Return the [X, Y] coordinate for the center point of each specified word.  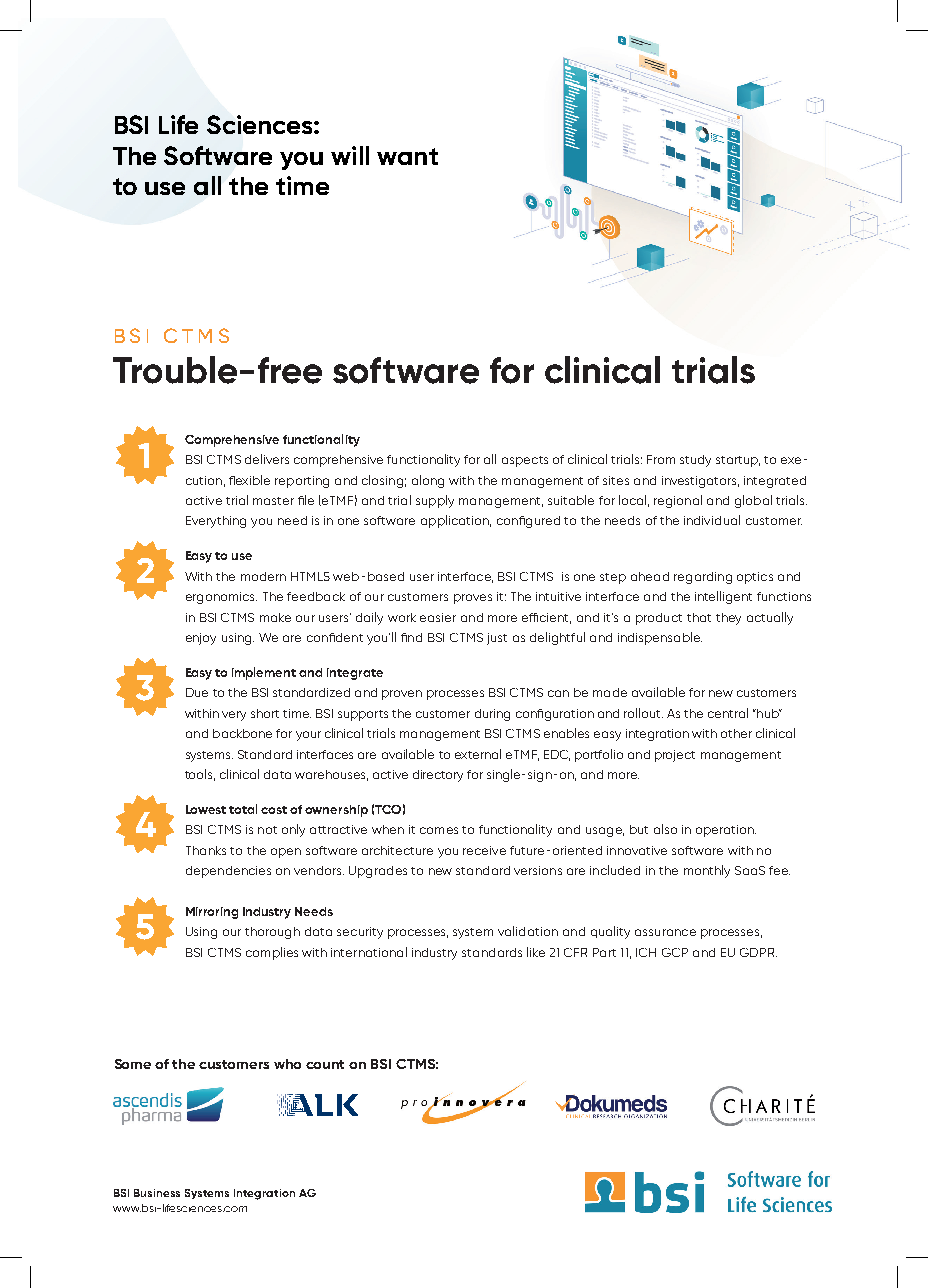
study [695, 461]
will [350, 155]
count [325, 1064]
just [497, 639]
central [728, 713]
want [407, 156]
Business [157, 1193]
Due [197, 692]
